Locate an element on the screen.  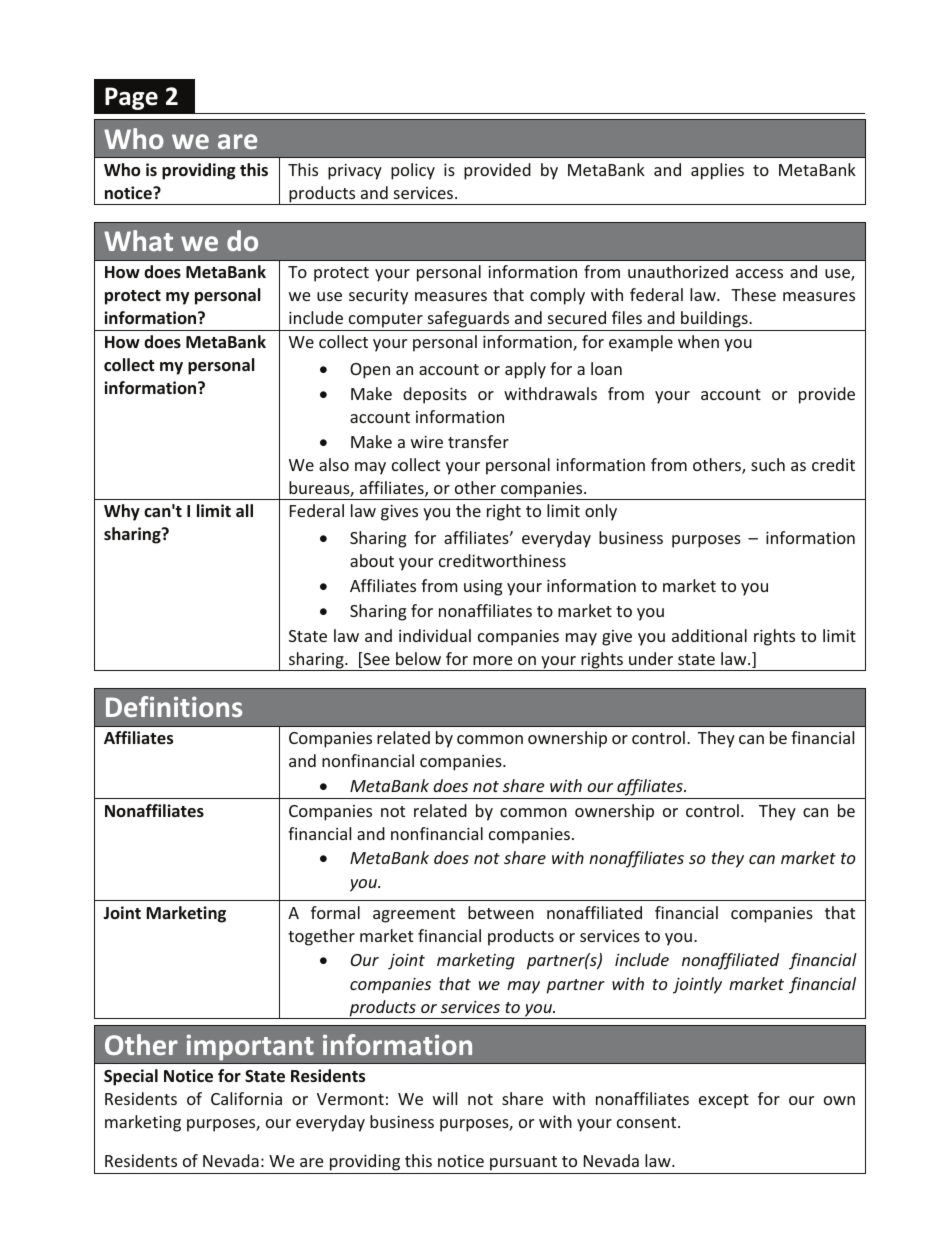
only is located at coordinates (601, 512).
